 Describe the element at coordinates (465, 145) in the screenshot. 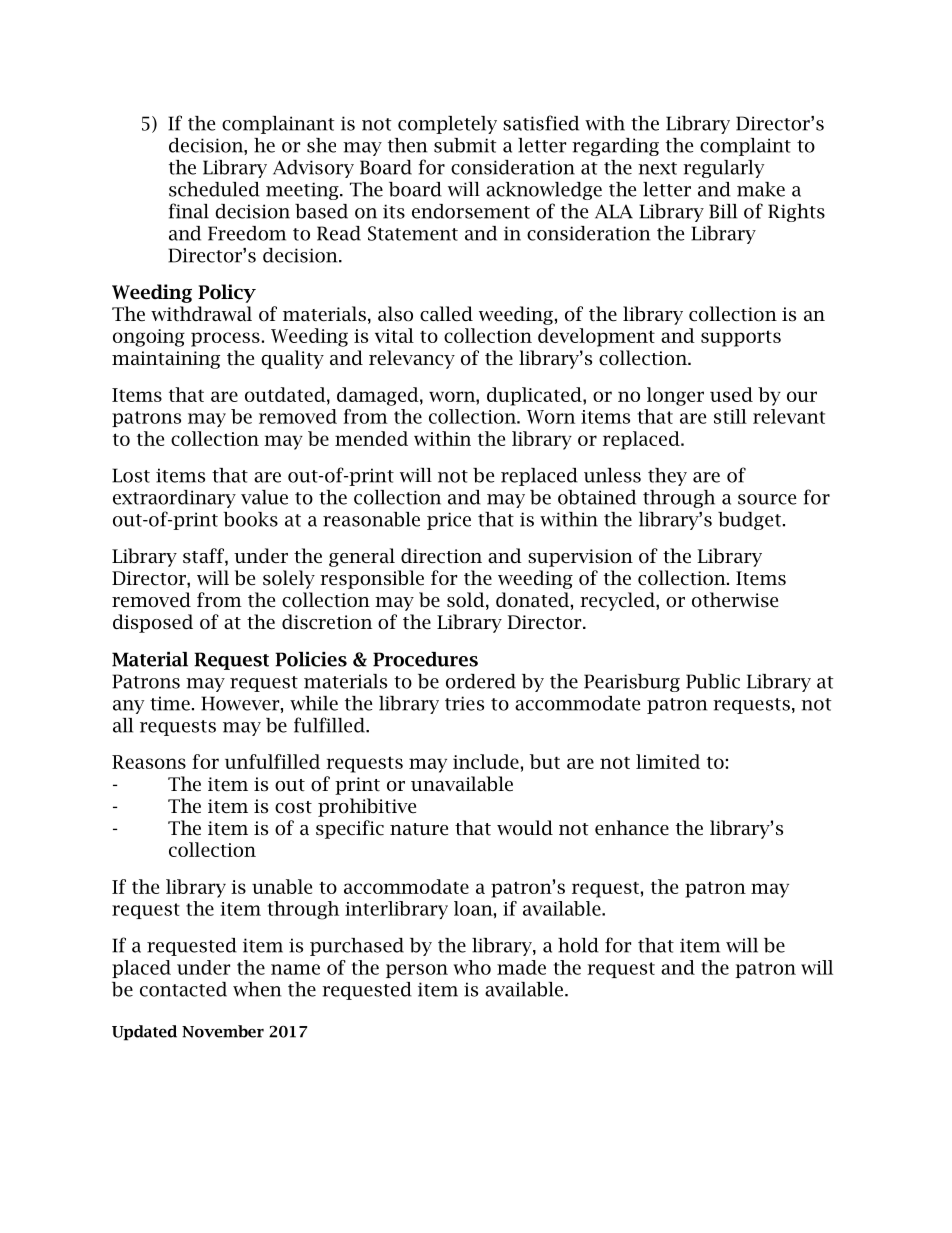

I see `submit` at that location.
